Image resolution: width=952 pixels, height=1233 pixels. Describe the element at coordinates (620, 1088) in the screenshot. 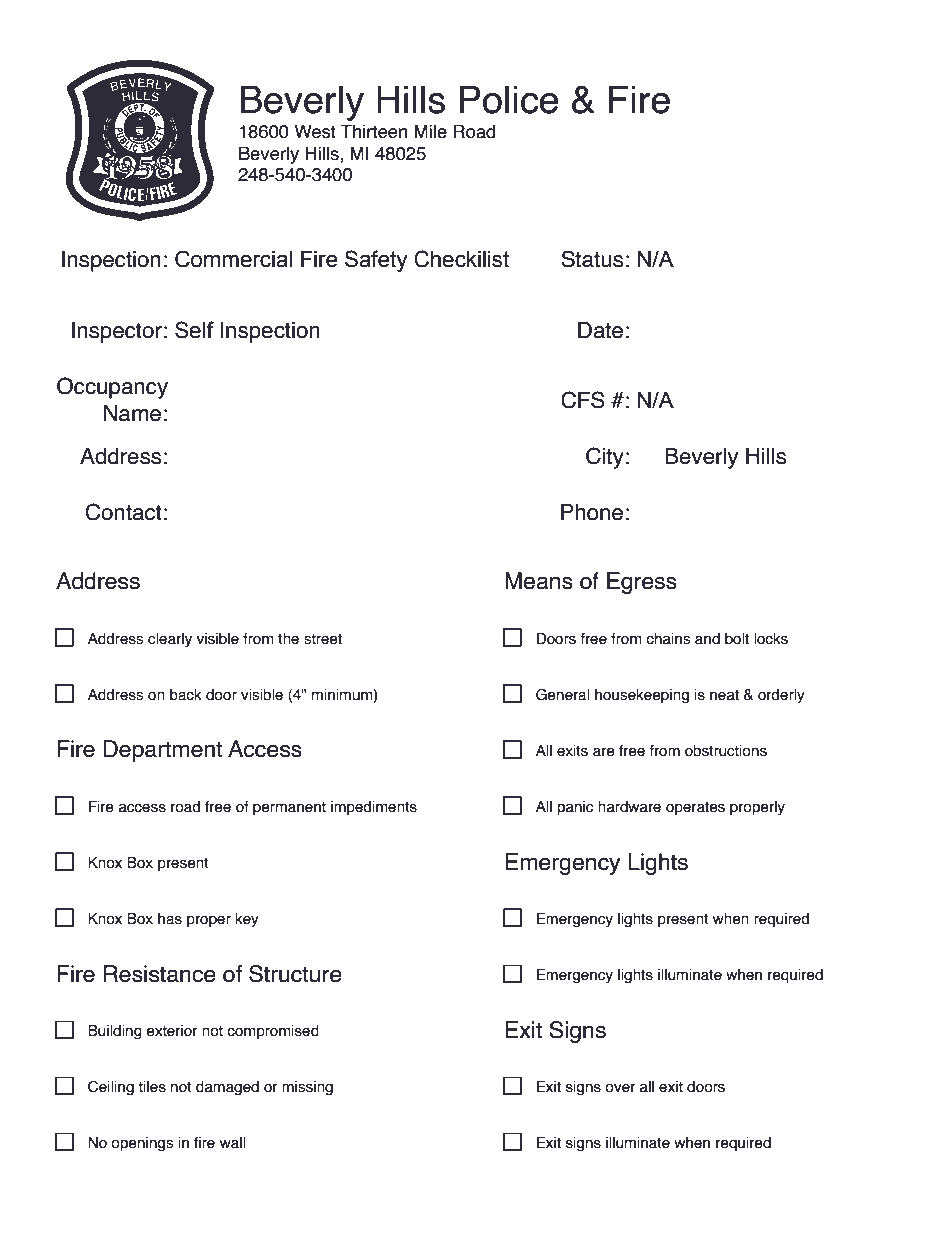

I see `over` at that location.
